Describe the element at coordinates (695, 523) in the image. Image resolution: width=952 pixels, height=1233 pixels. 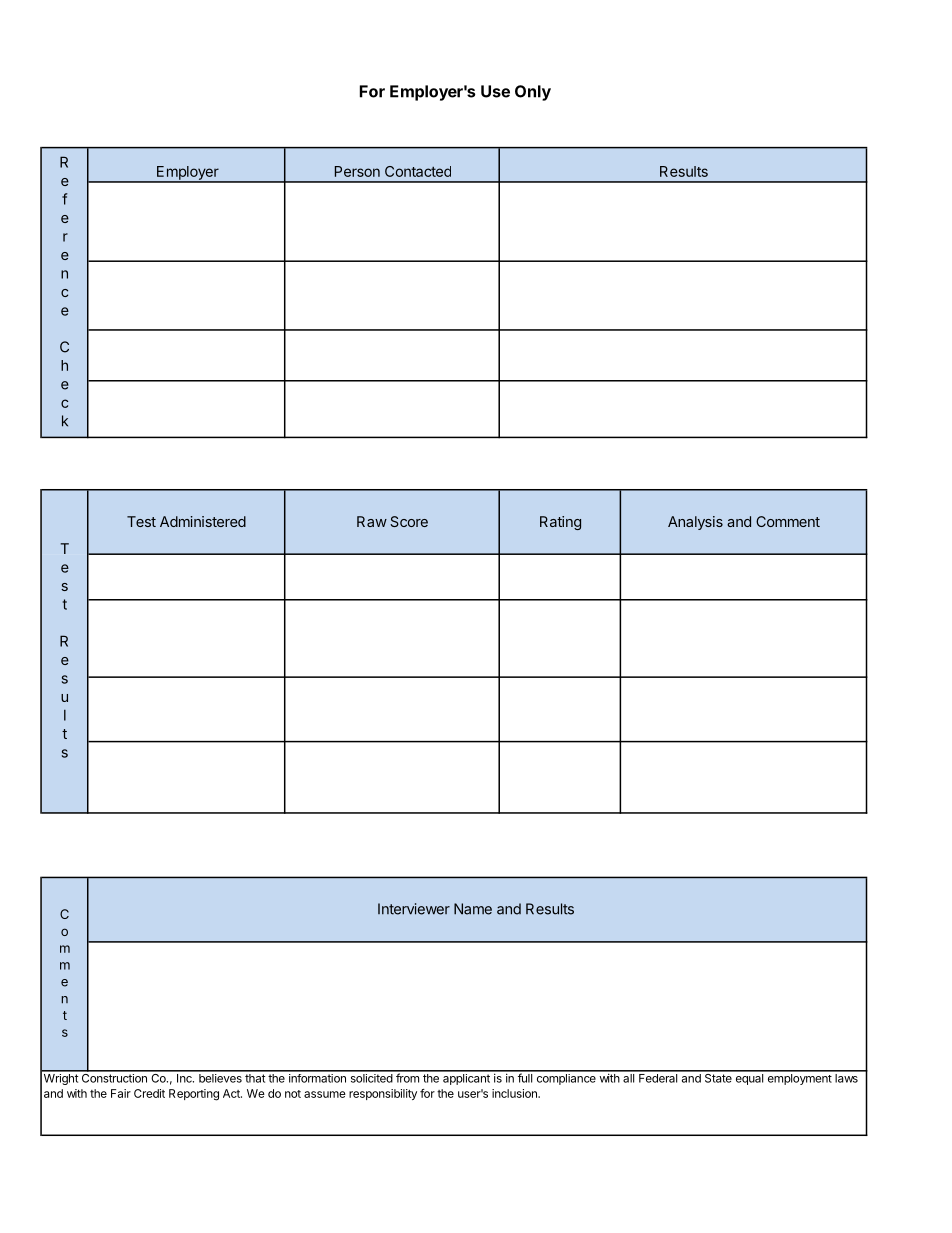
I see `Analysis` at that location.
